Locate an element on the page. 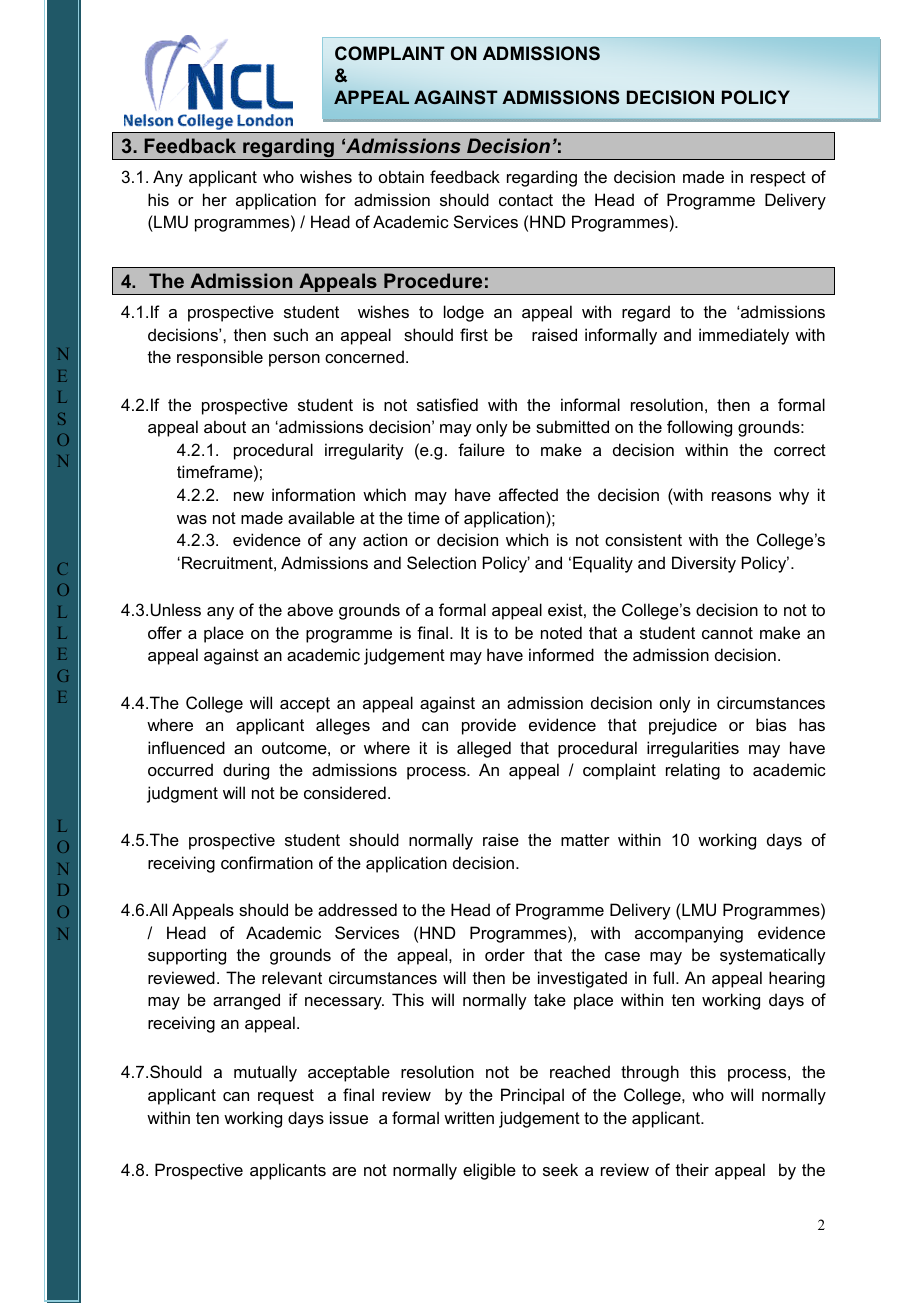 Image resolution: width=924 pixels, height=1308 pixels. offer is located at coordinates (165, 632).
